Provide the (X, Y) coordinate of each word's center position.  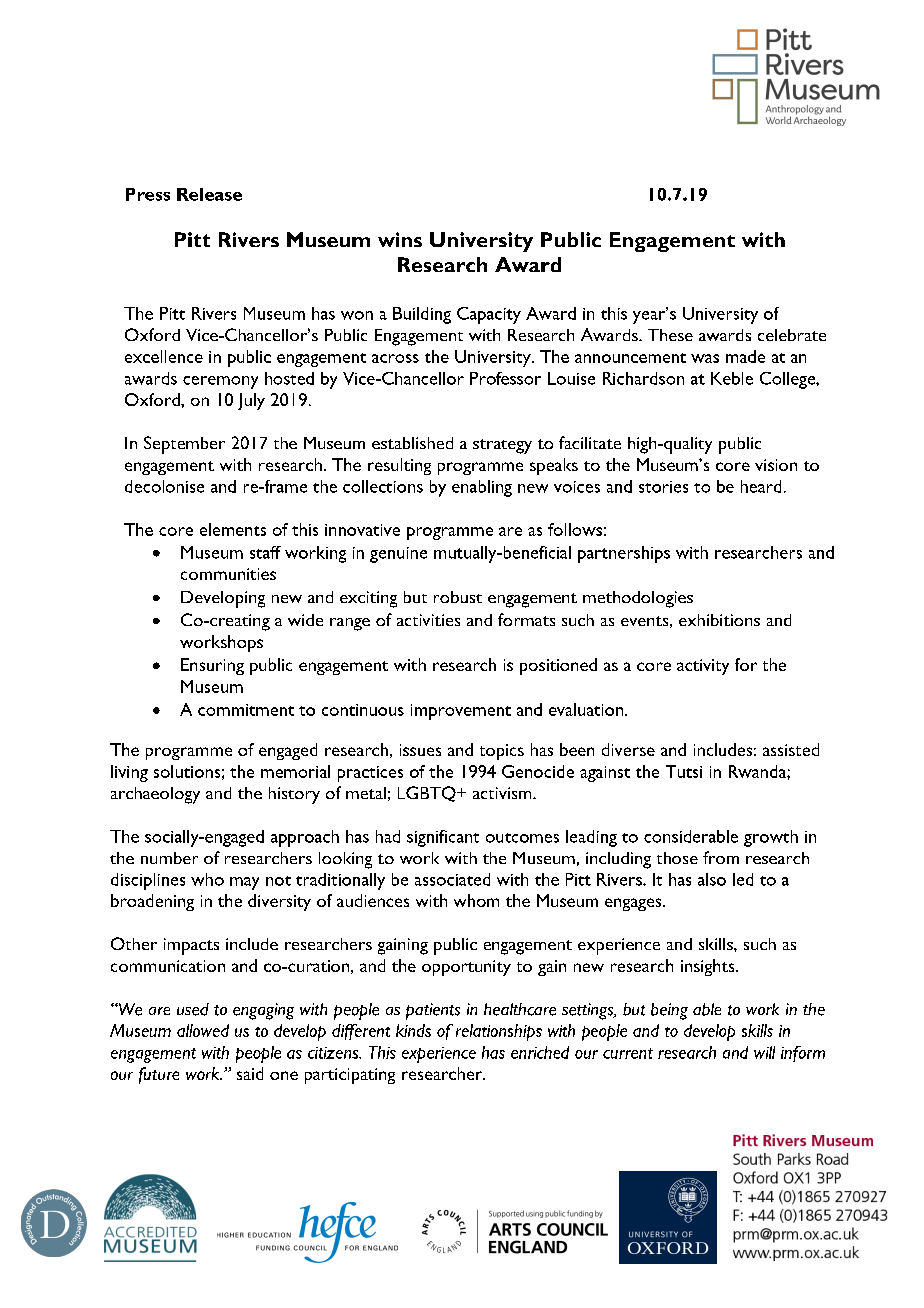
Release (209, 194)
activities (428, 620)
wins (400, 239)
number (169, 858)
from (721, 857)
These (670, 335)
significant (443, 838)
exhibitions (719, 620)
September (184, 445)
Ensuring (212, 666)
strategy (502, 446)
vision (776, 465)
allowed (203, 1030)
